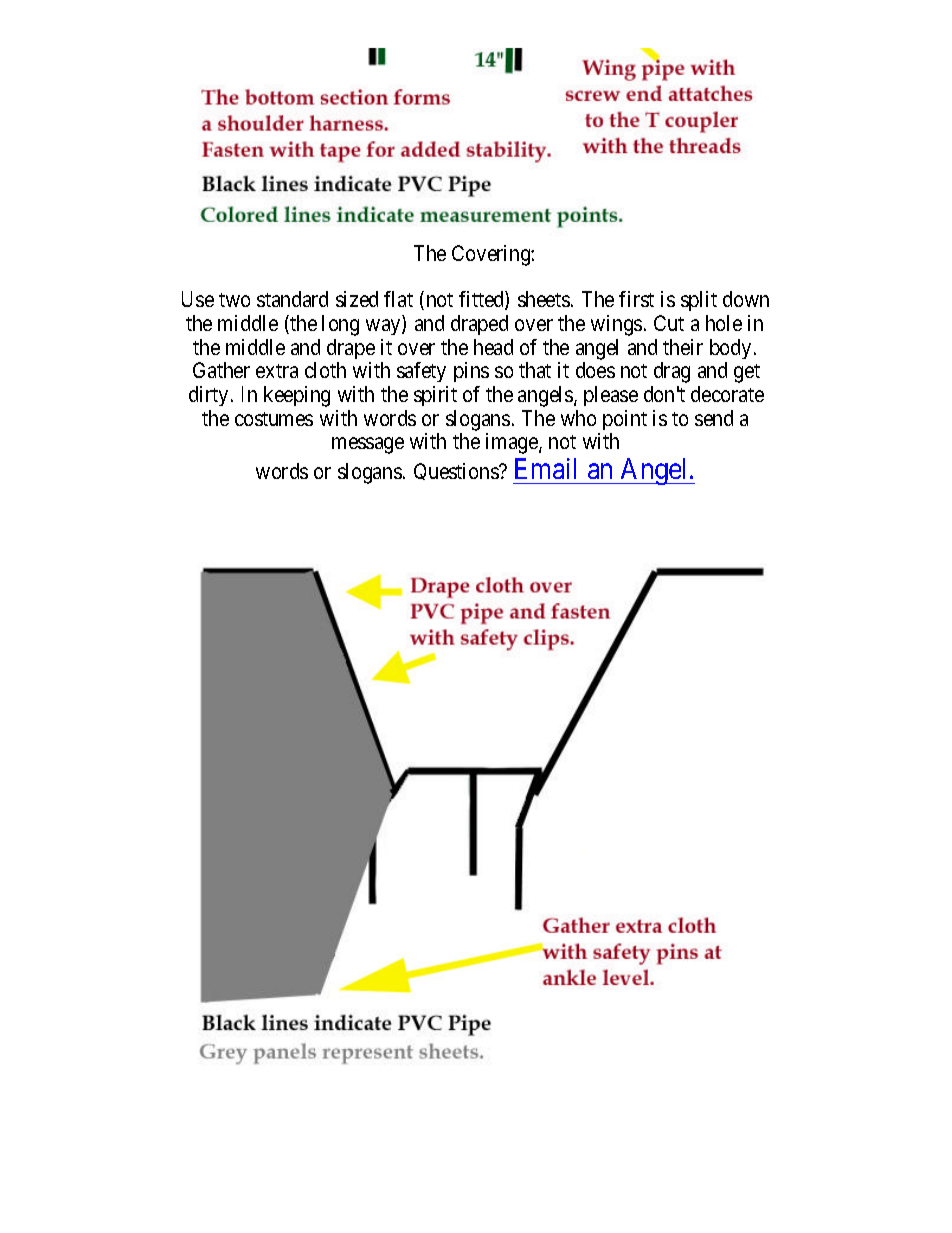 Image resolution: width=952 pixels, height=1233 pixels. What do you see at coordinates (727, 394) in the screenshot?
I see `decorate` at bounding box center [727, 394].
